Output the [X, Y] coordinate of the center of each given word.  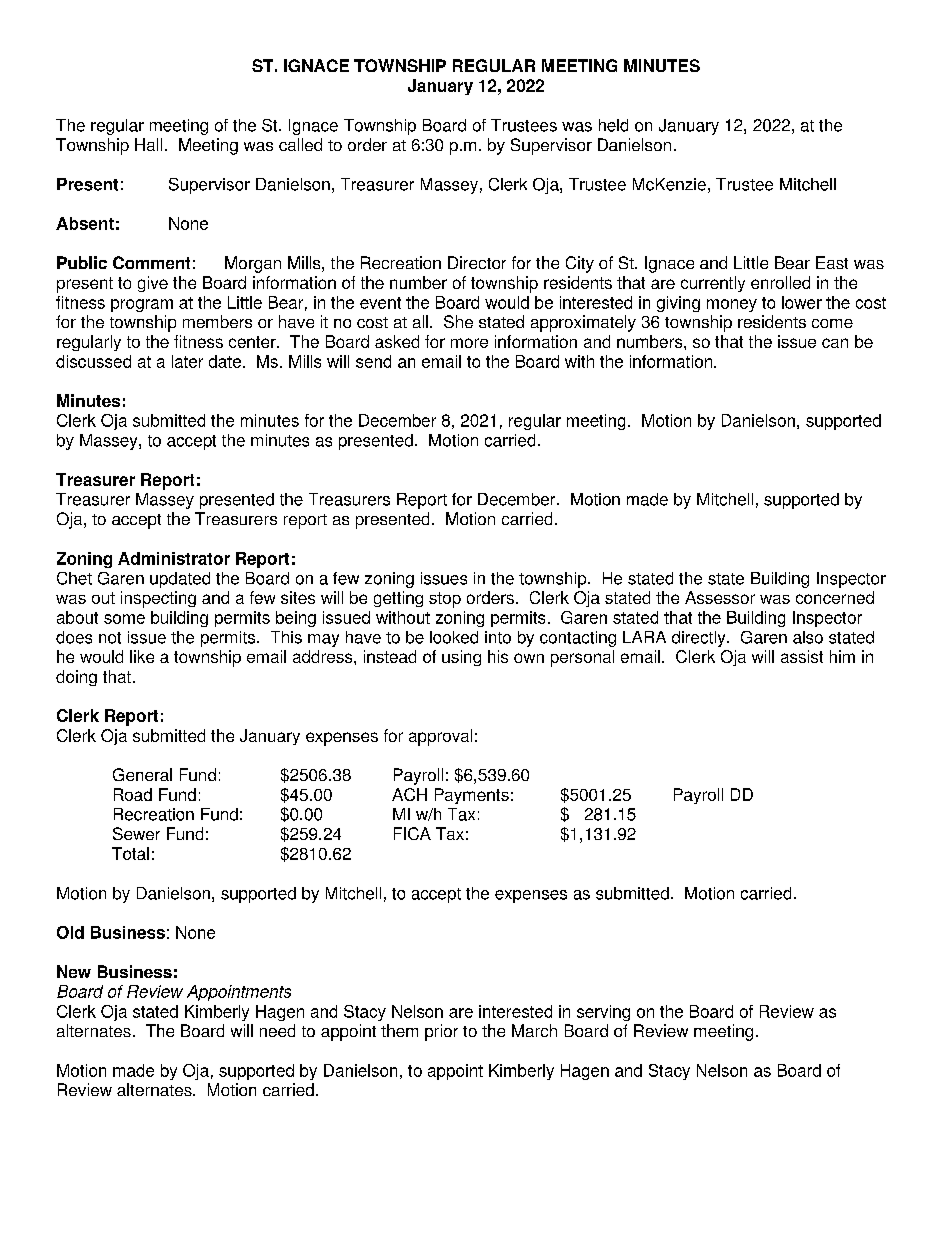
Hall [148, 144]
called [300, 144]
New [74, 971]
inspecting [158, 599]
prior [441, 1032]
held [613, 125]
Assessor [720, 597]
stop [445, 600]
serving [603, 1013]
